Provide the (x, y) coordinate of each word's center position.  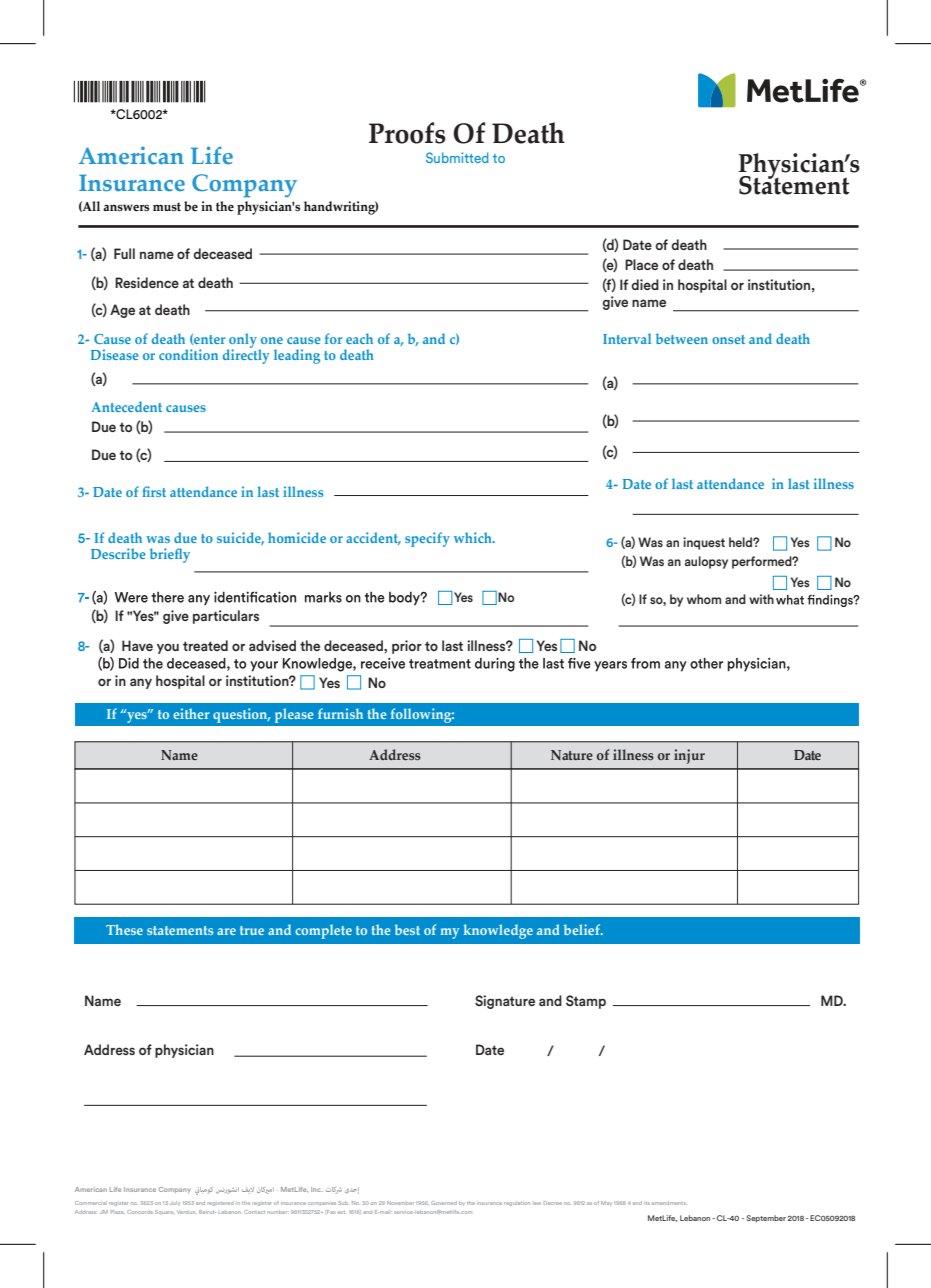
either (191, 713)
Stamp (586, 1002)
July (175, 1203)
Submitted (457, 157)
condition (188, 354)
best (407, 929)
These (124, 929)
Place (641, 264)
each (359, 338)
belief (583, 929)
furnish (340, 713)
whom (704, 599)
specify (427, 539)
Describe (118, 553)
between (682, 338)
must (167, 207)
